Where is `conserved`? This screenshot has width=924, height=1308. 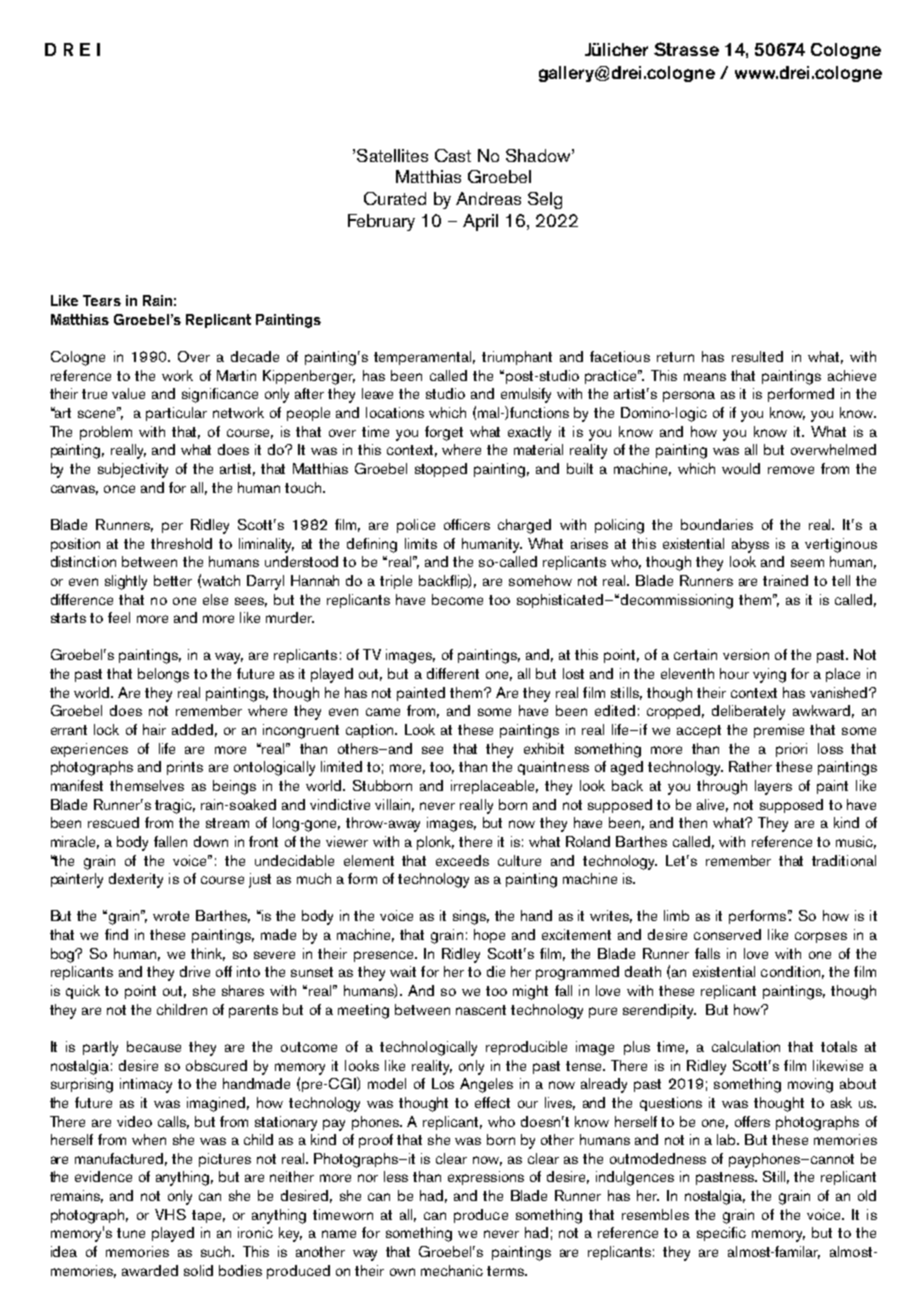 conserved is located at coordinates (727, 934).
